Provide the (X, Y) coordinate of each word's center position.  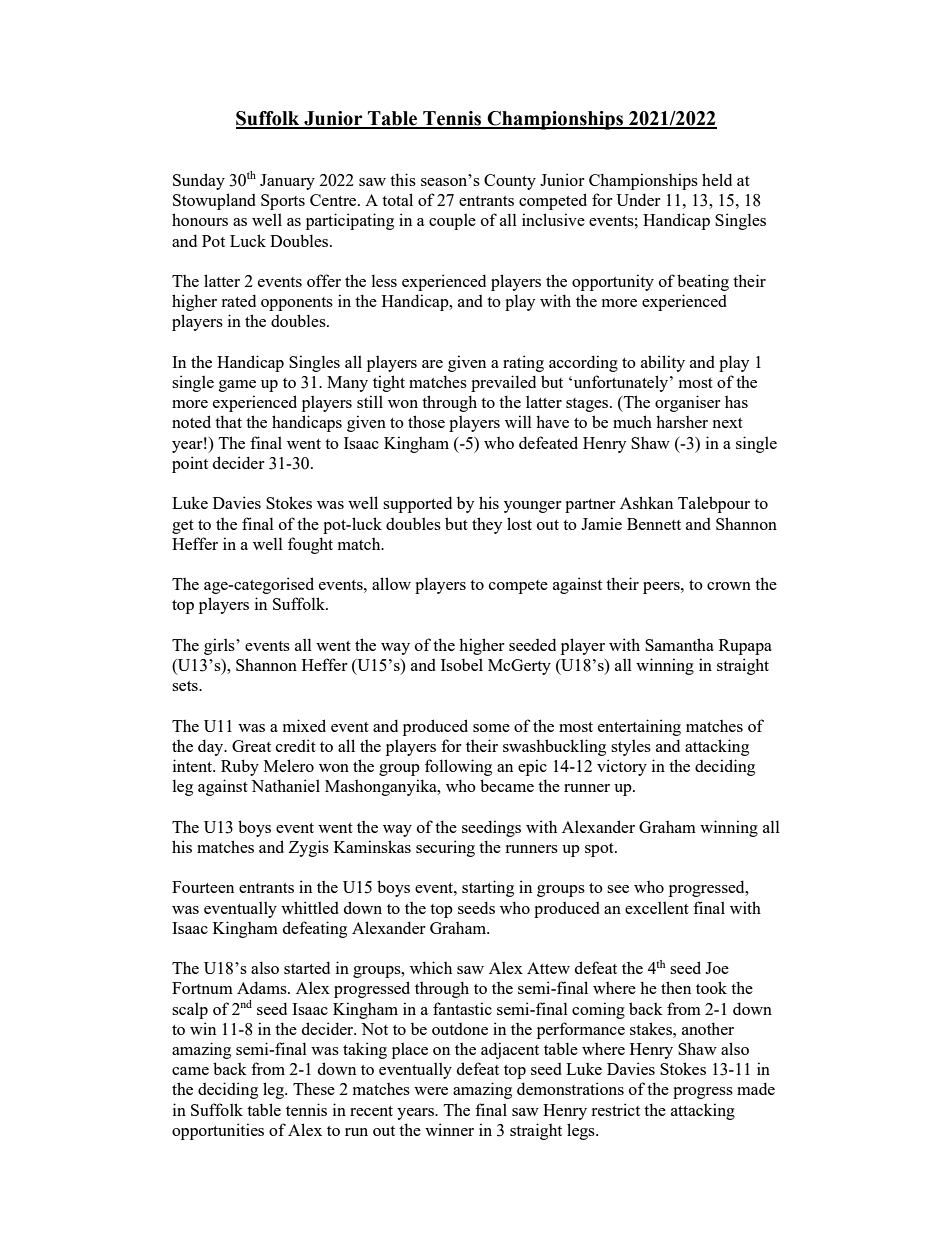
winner (449, 1129)
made (756, 1088)
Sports (283, 202)
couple (452, 221)
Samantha (679, 644)
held (717, 179)
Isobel (462, 664)
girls (220, 646)
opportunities (218, 1131)
